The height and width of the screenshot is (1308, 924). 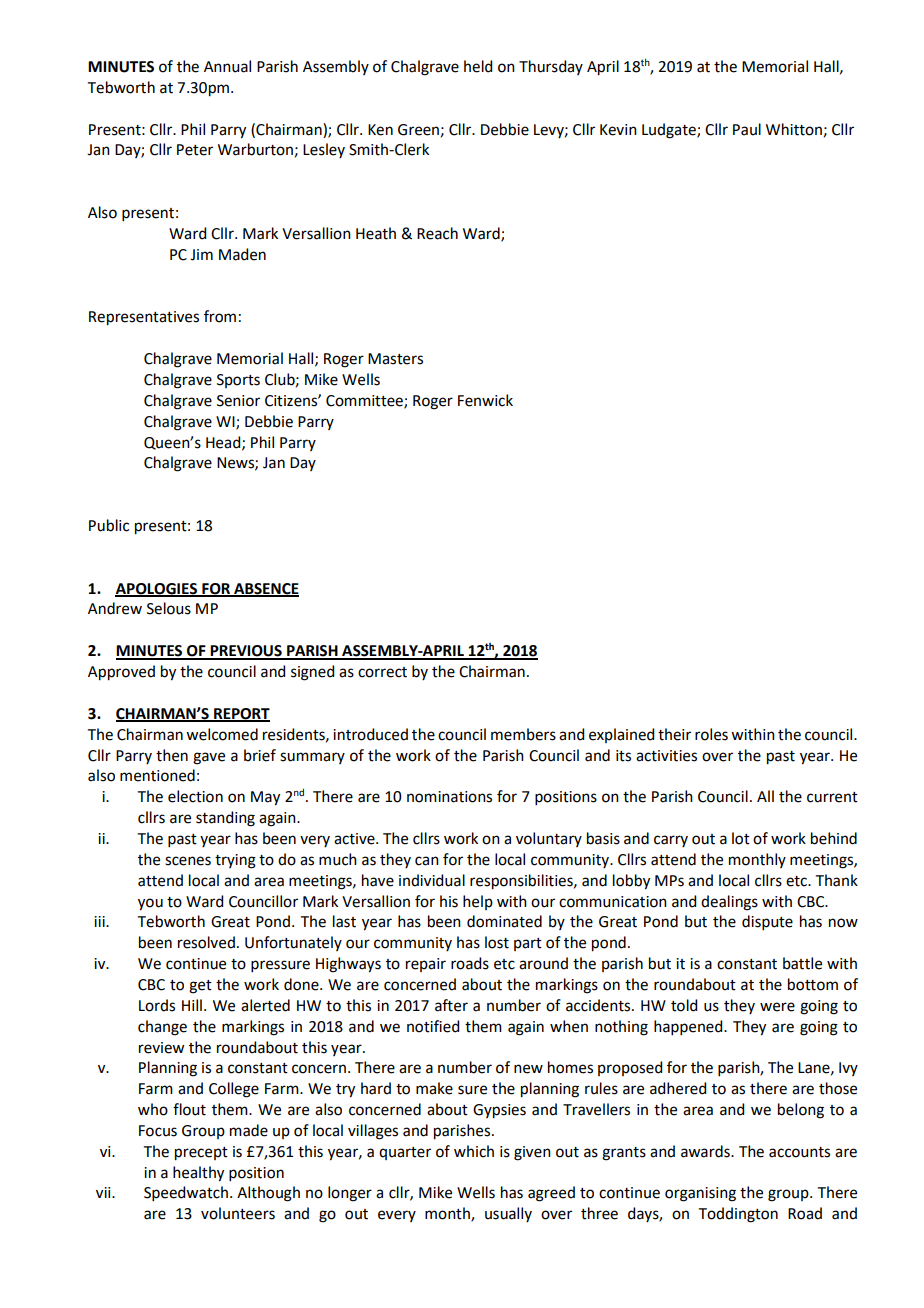 What do you see at coordinates (474, 1151) in the screenshot?
I see `which` at bounding box center [474, 1151].
